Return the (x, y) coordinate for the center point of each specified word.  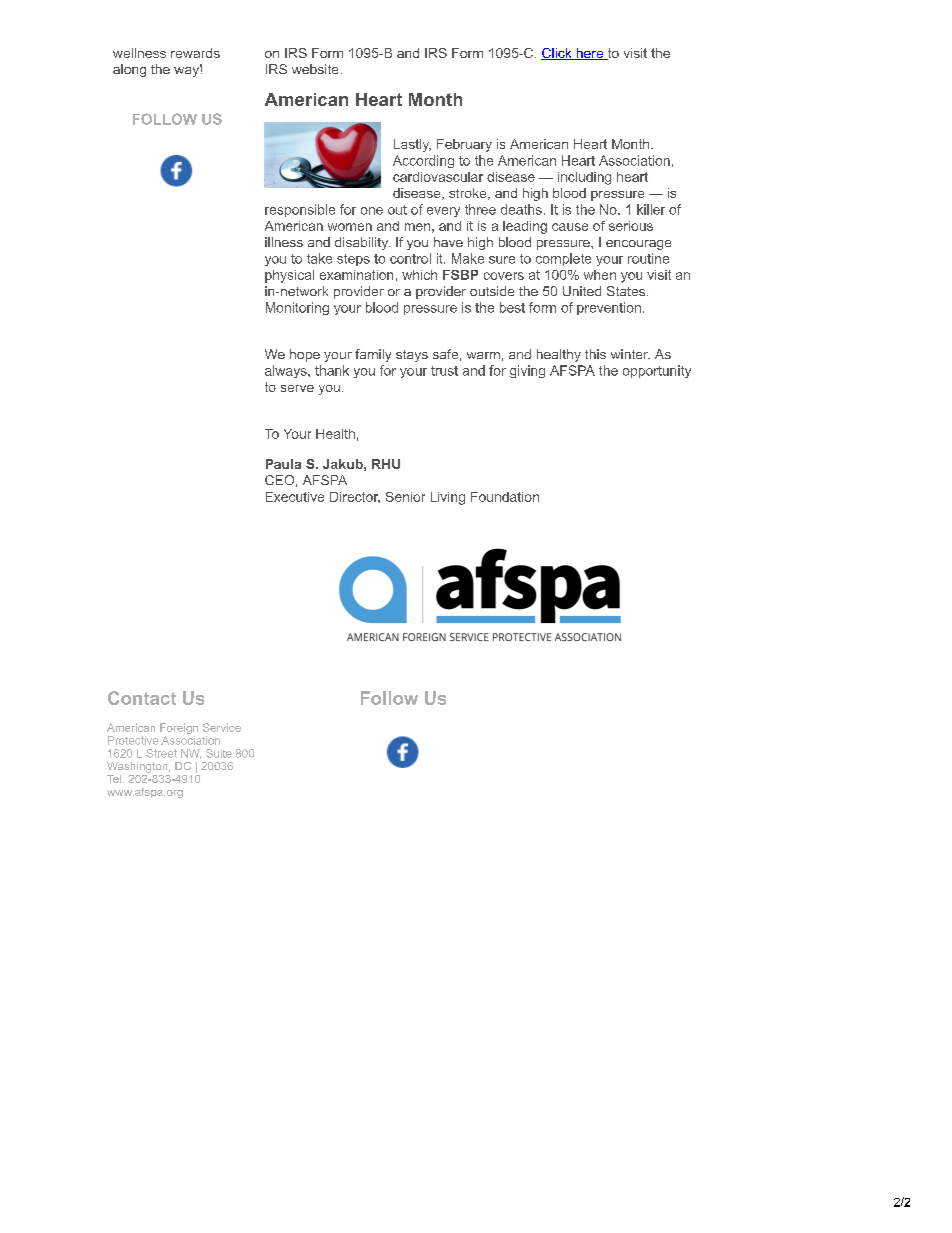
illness (284, 242)
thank (332, 370)
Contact (142, 698)
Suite (219, 753)
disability (362, 243)
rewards (195, 53)
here (590, 54)
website (315, 69)
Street (161, 753)
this (595, 354)
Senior (405, 497)
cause (570, 227)
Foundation (505, 497)
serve (297, 388)
